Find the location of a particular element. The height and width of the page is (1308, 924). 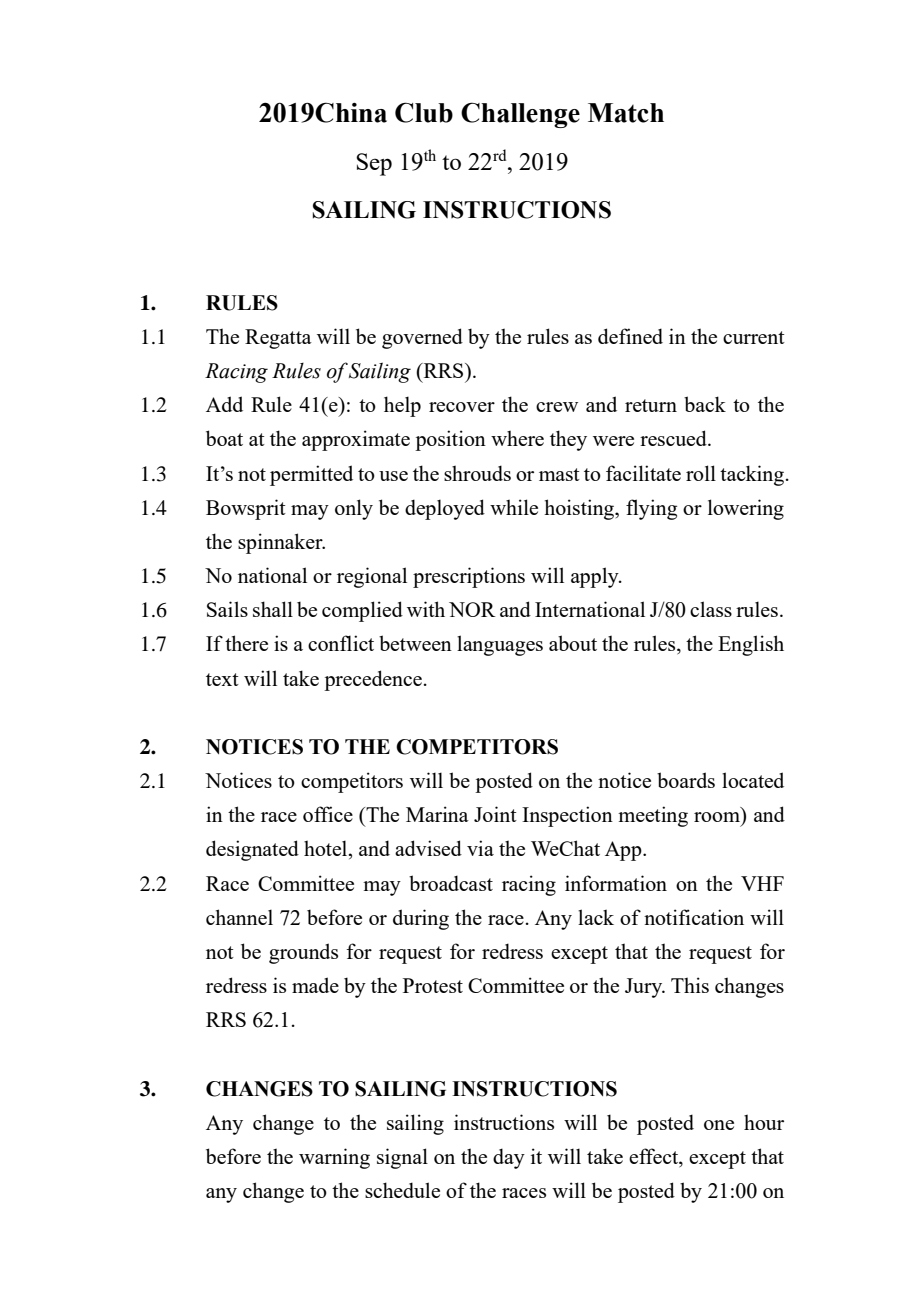

Sep is located at coordinates (374, 164).
